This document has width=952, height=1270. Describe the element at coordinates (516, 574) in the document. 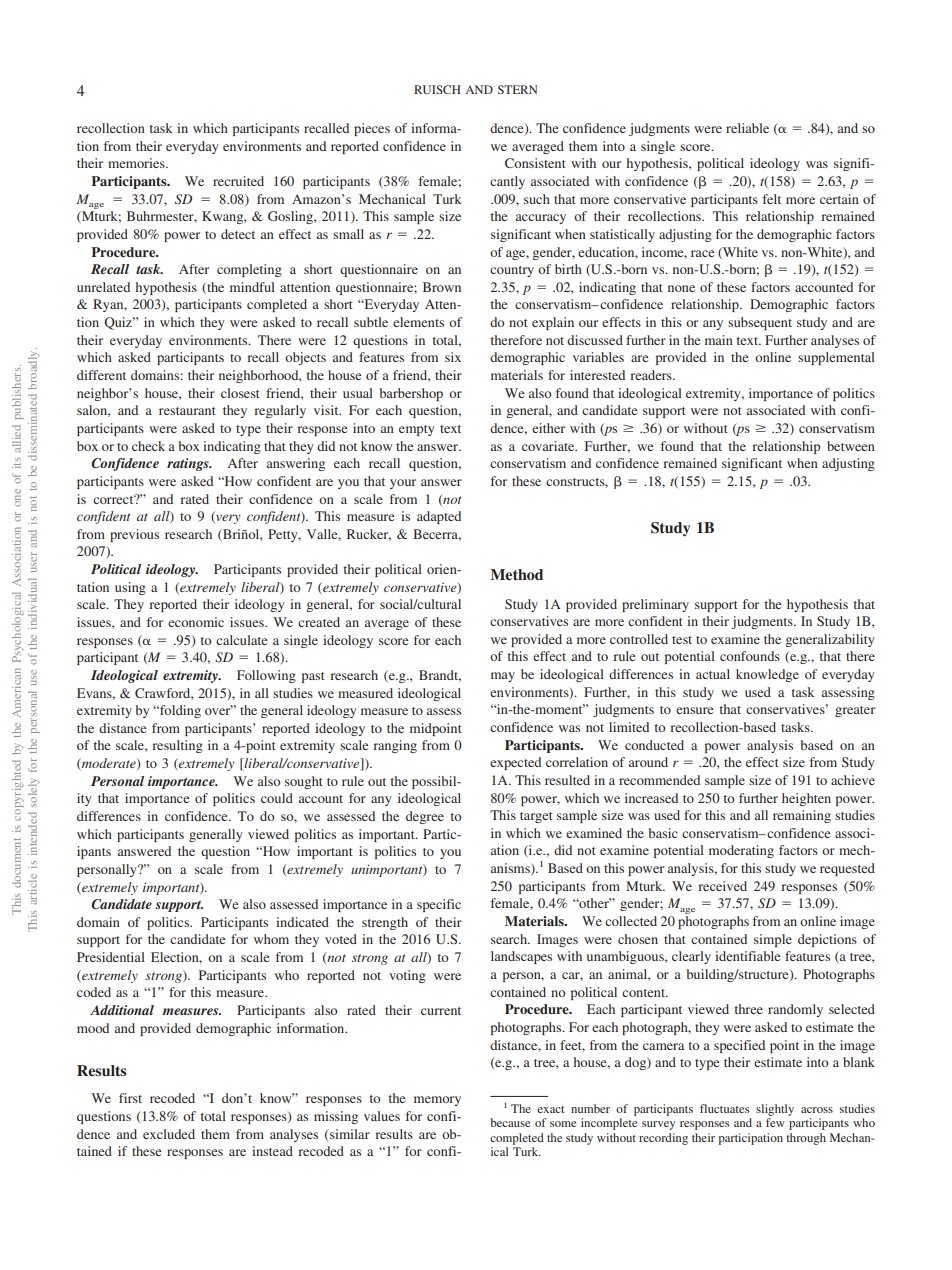

I see `Method` at that location.
